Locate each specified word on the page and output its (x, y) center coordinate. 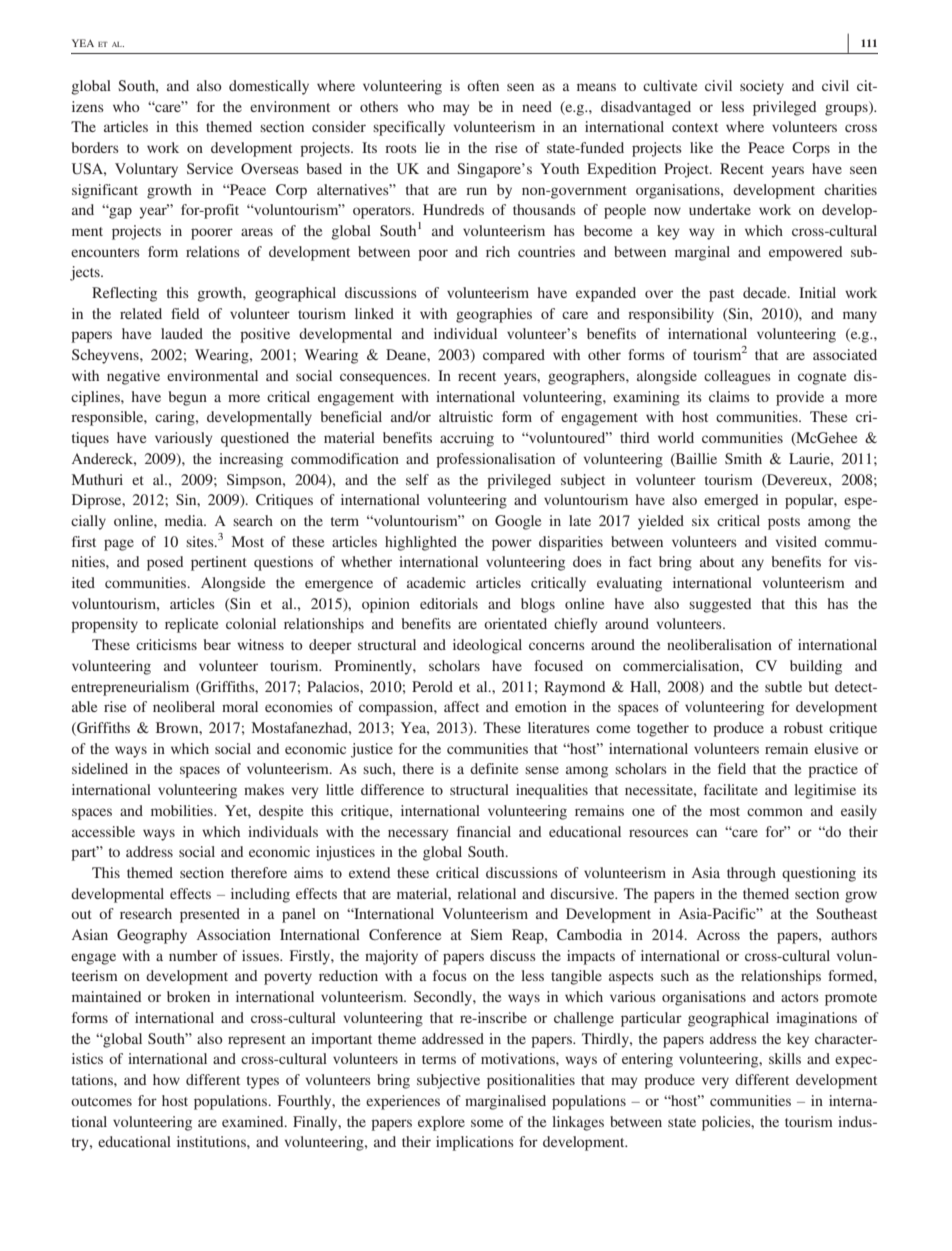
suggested (720, 605)
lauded (182, 333)
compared (514, 356)
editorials (449, 603)
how (166, 1079)
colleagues (737, 377)
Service (210, 168)
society (762, 87)
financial (484, 831)
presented (210, 915)
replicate (191, 625)
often (483, 85)
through (751, 874)
